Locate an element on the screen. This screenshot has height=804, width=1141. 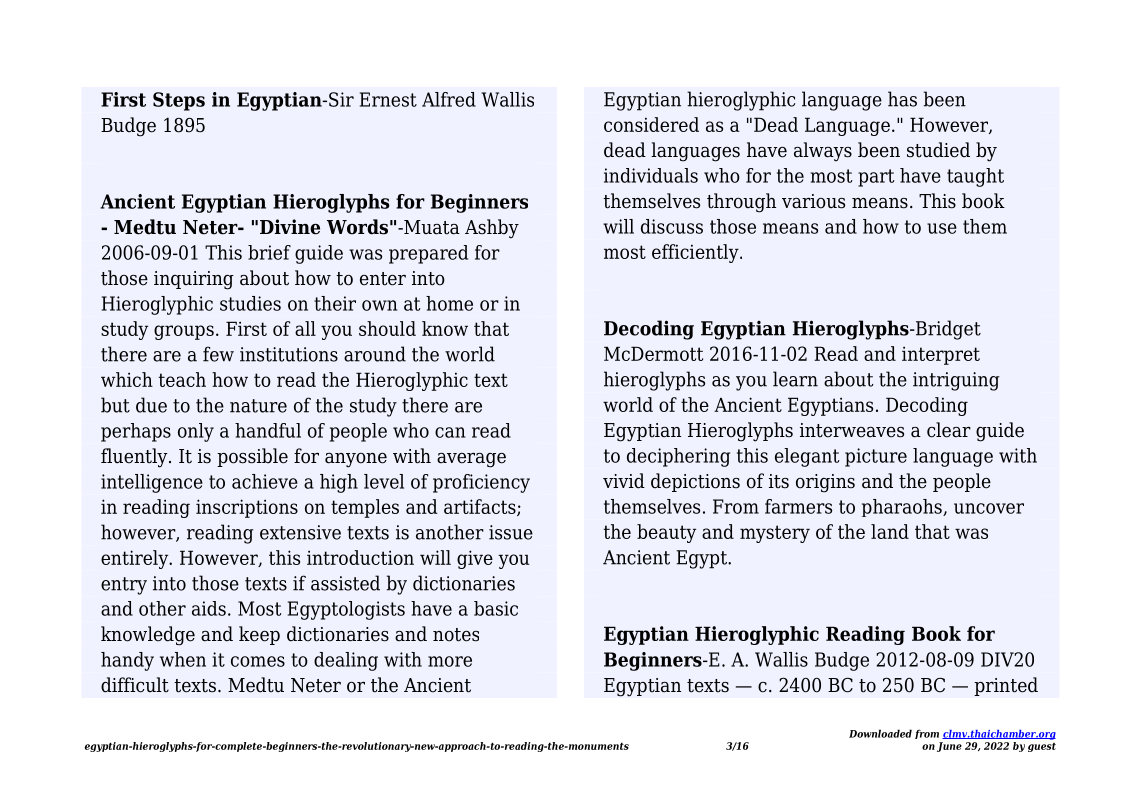
groups is located at coordinates (184, 332).
